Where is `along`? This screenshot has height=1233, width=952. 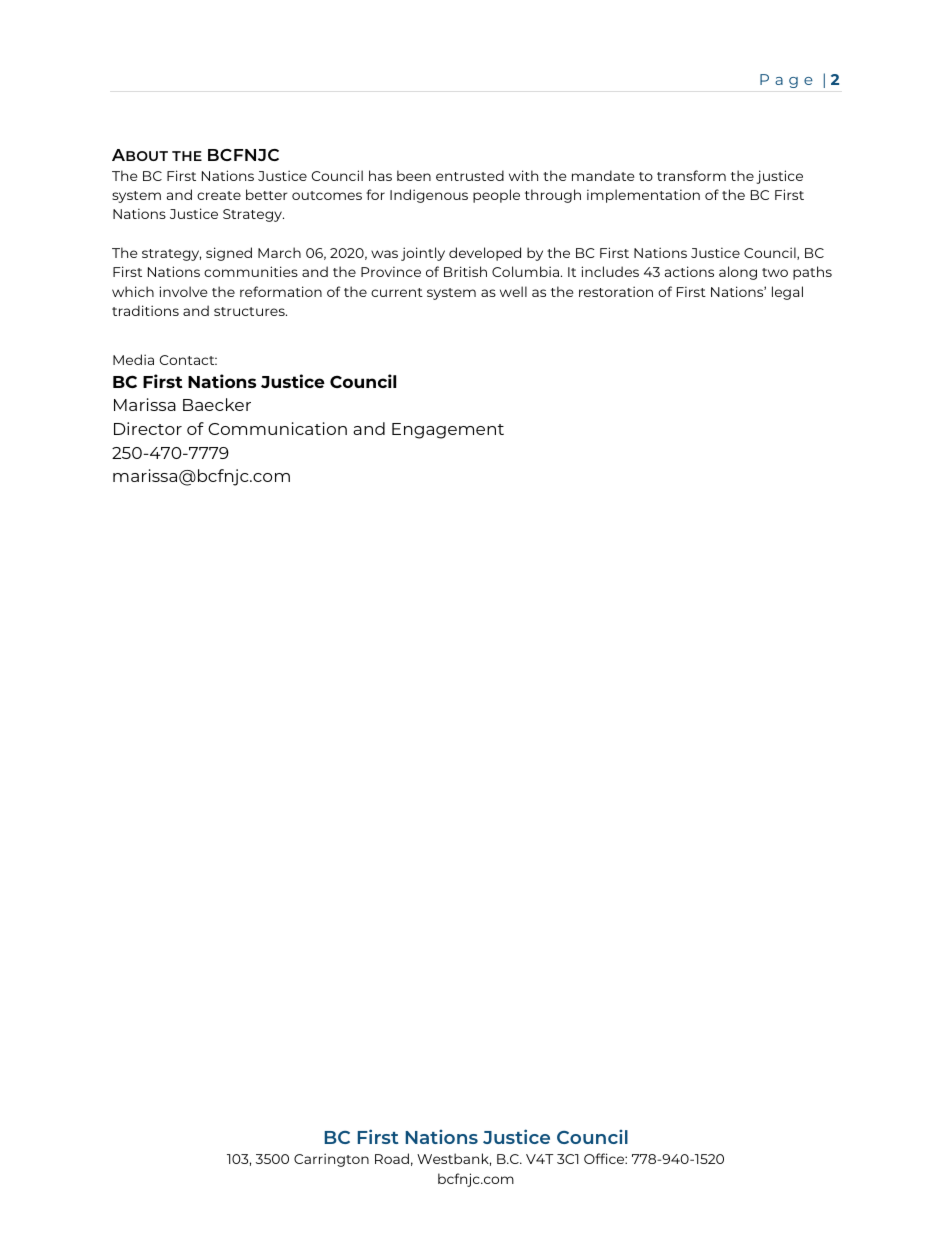 along is located at coordinates (738, 273).
